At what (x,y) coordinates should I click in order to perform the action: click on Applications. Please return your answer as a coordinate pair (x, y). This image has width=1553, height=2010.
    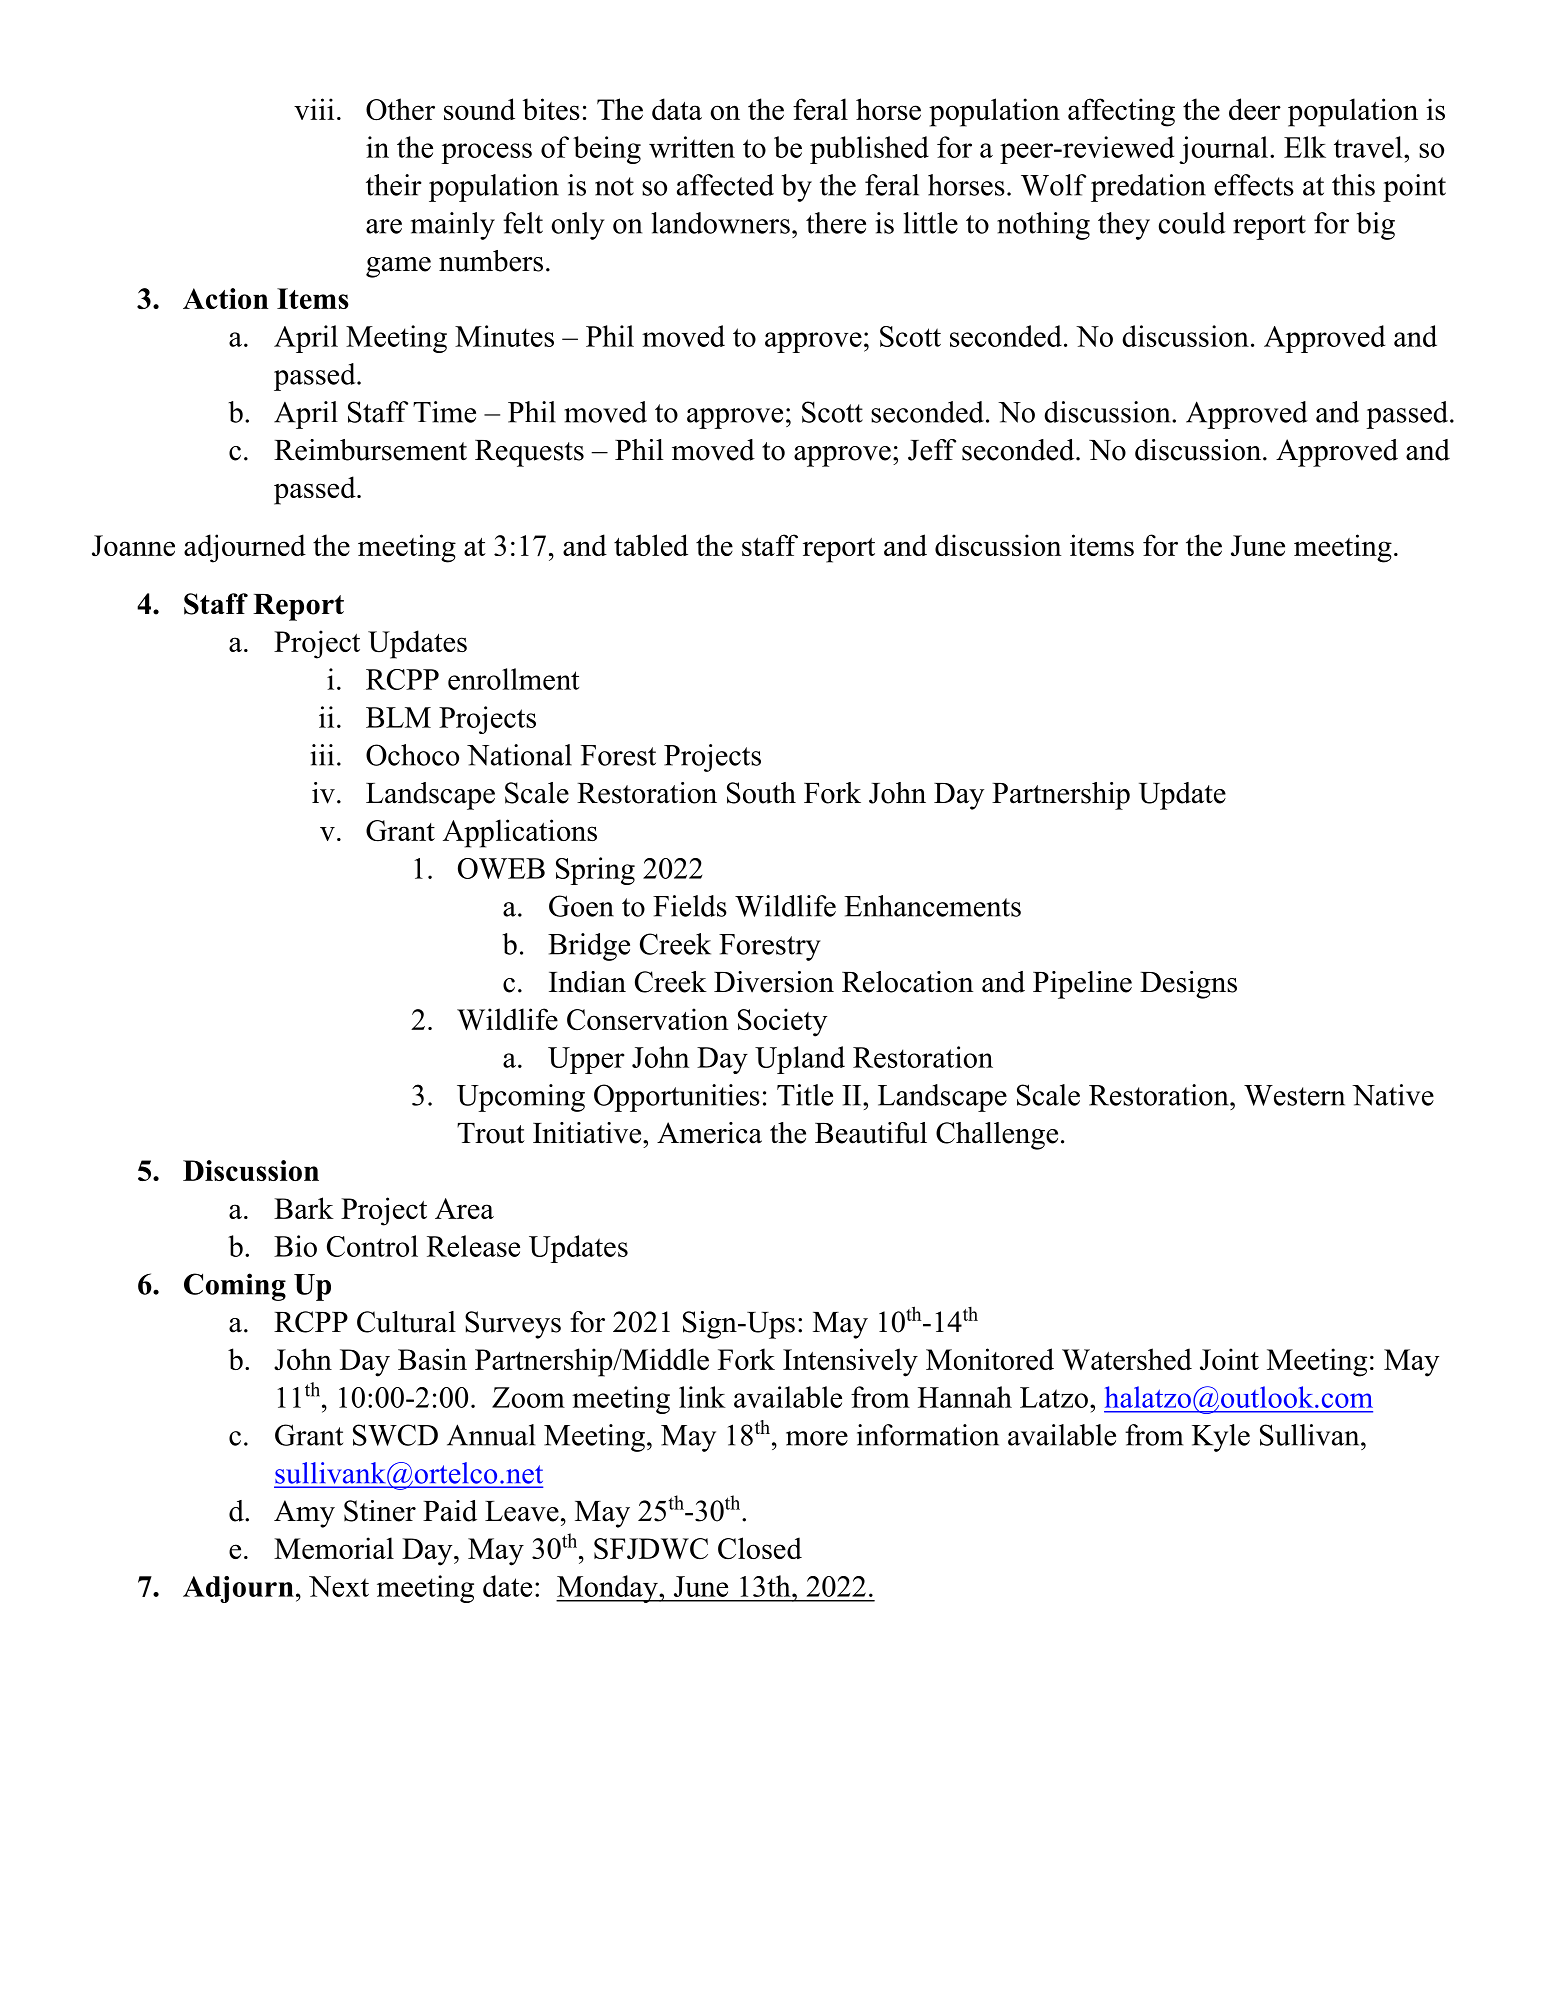
    Looking at the image, I should click on (520, 833).
